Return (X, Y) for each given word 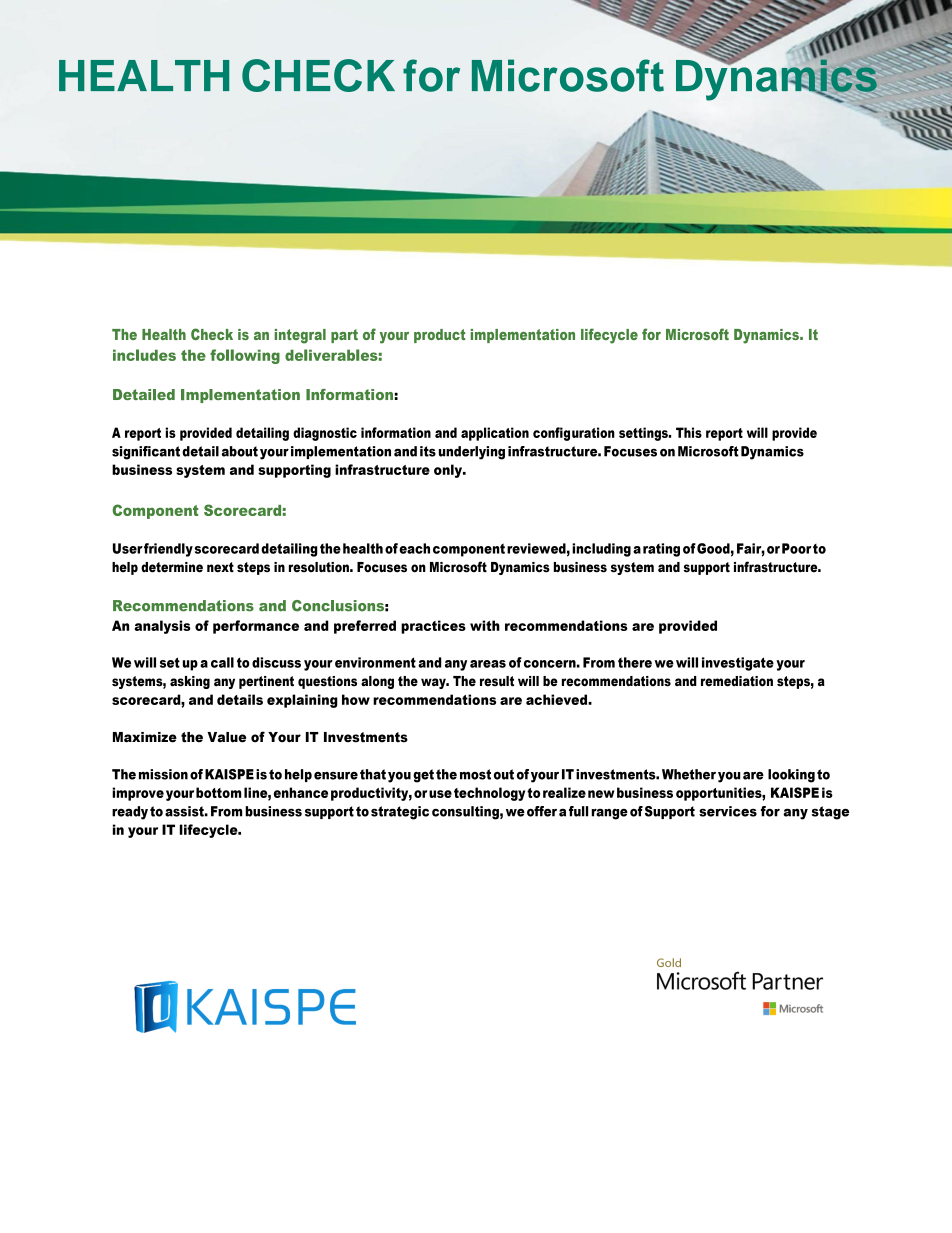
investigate (738, 664)
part (344, 336)
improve (138, 794)
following (245, 356)
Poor (797, 548)
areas (488, 664)
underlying (472, 453)
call (222, 662)
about (240, 451)
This (689, 432)
